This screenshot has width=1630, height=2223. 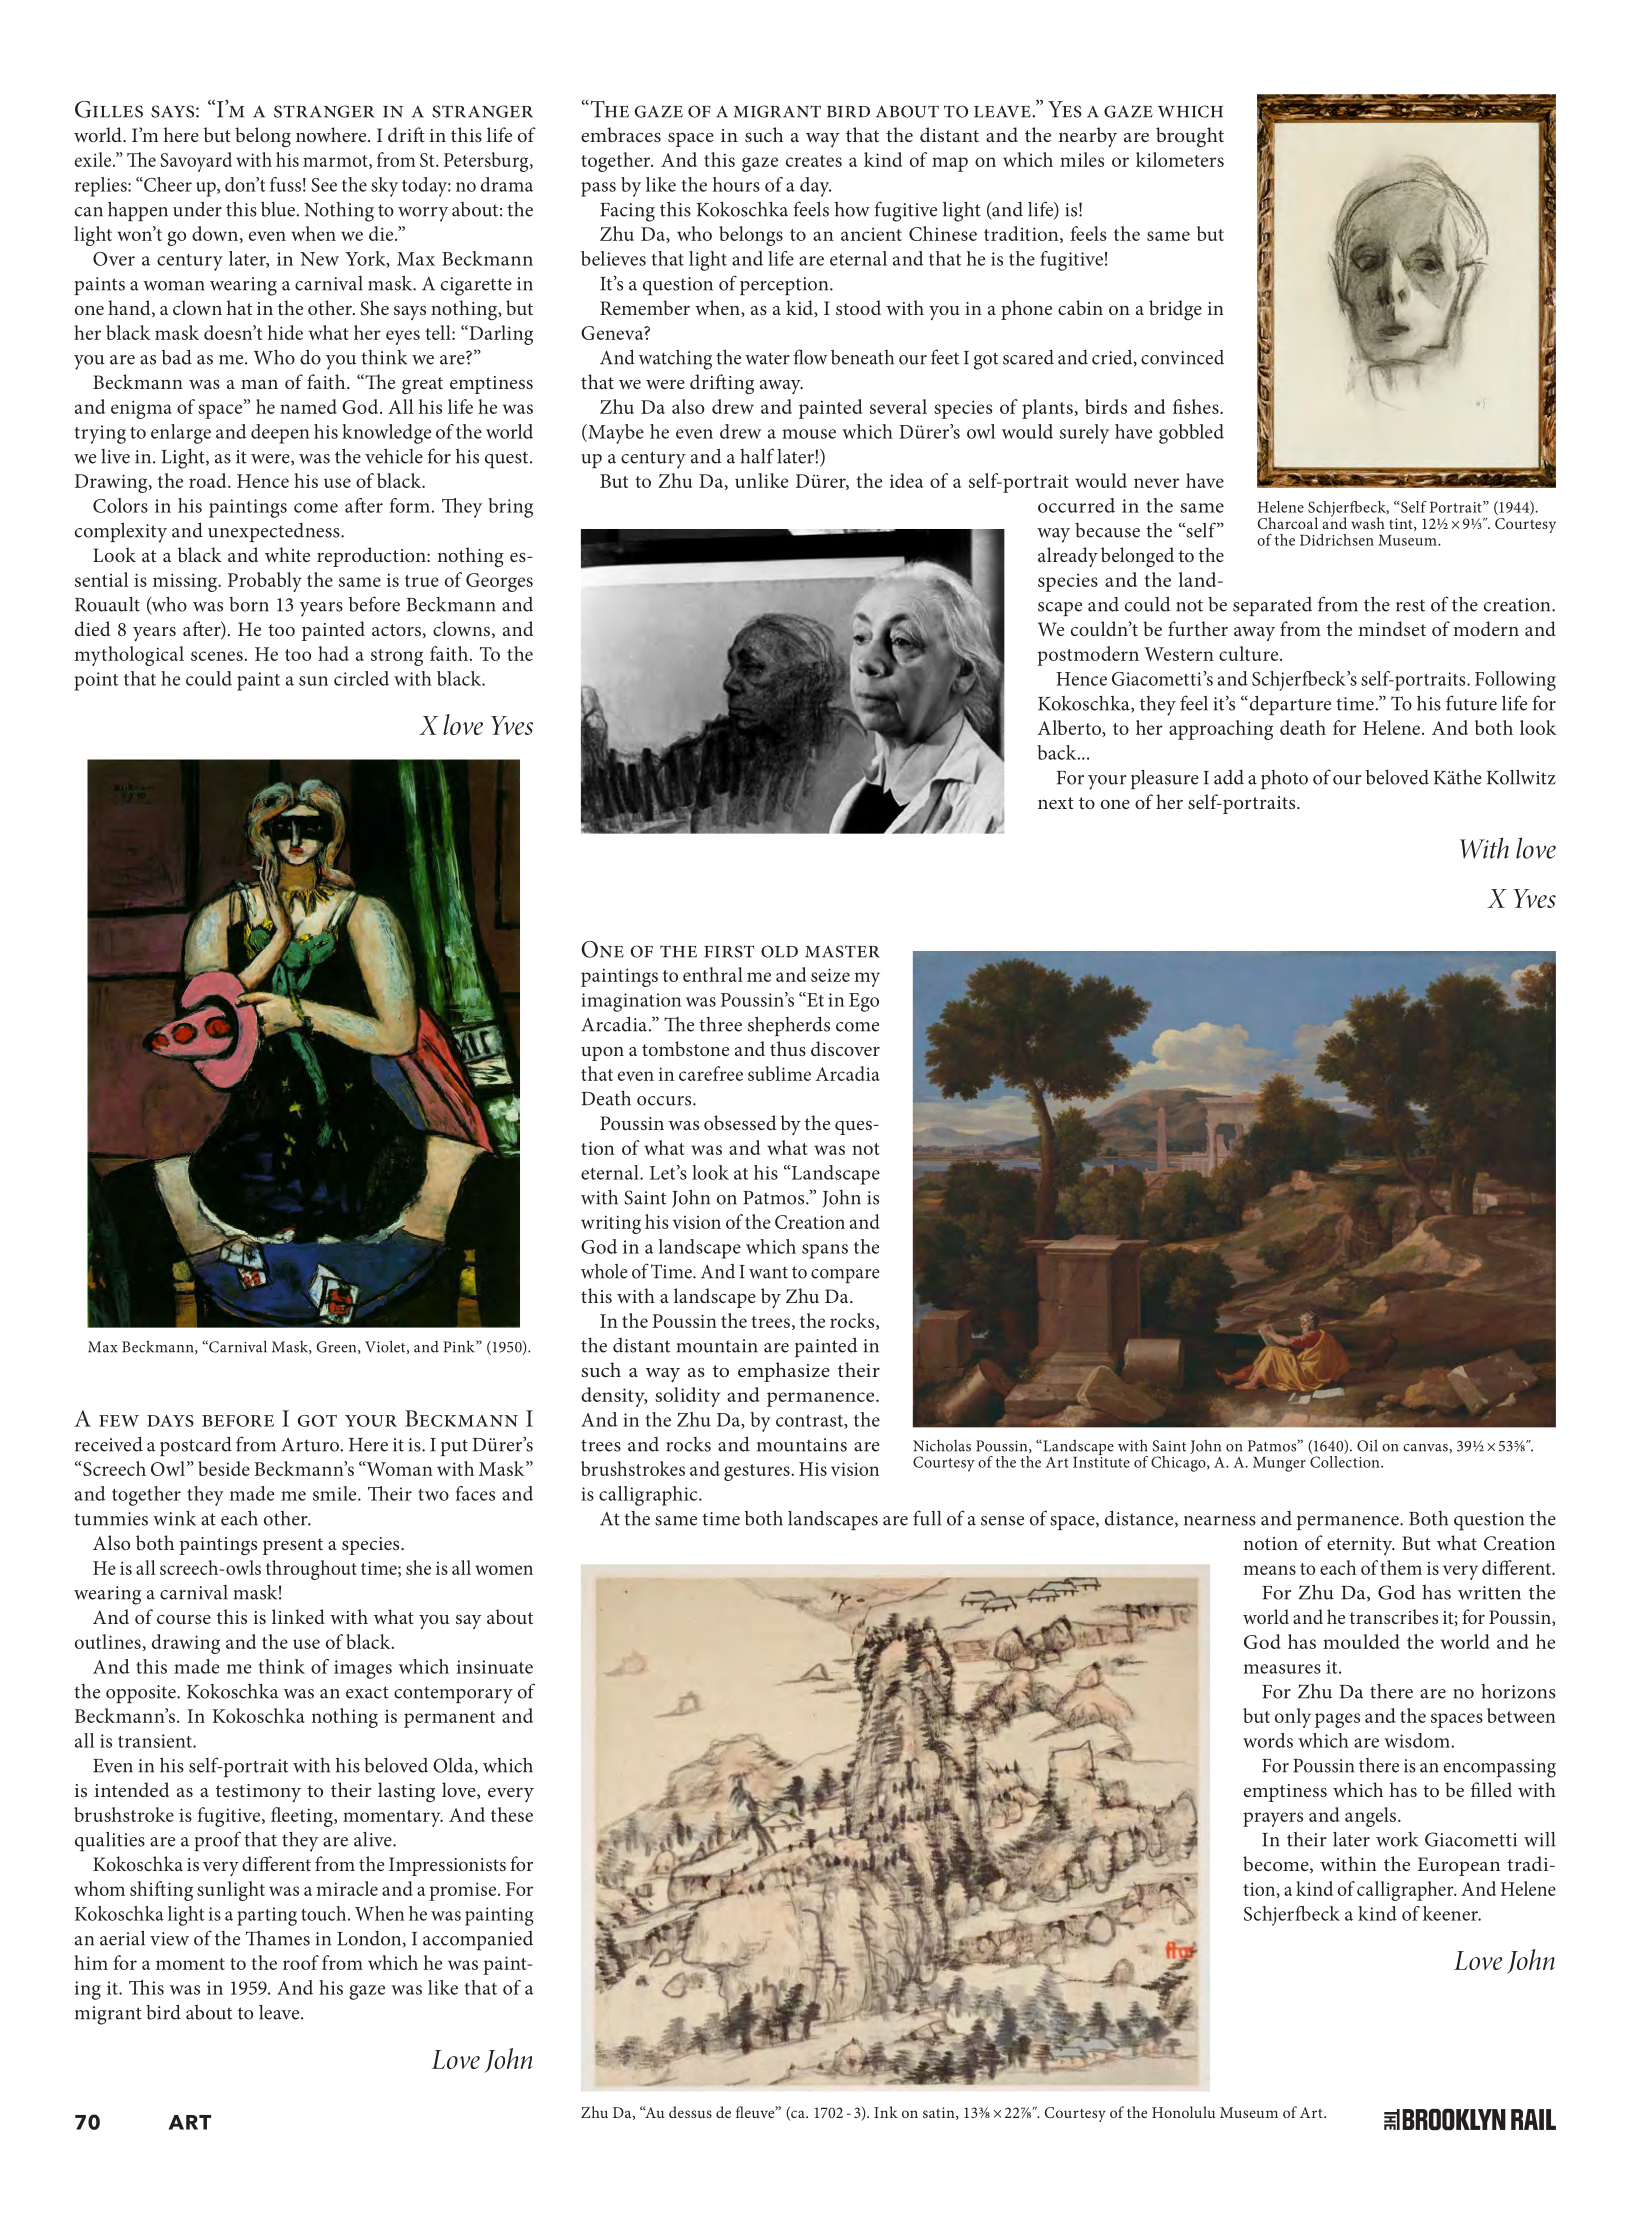 I want to click on Thames, so click(x=278, y=1938).
